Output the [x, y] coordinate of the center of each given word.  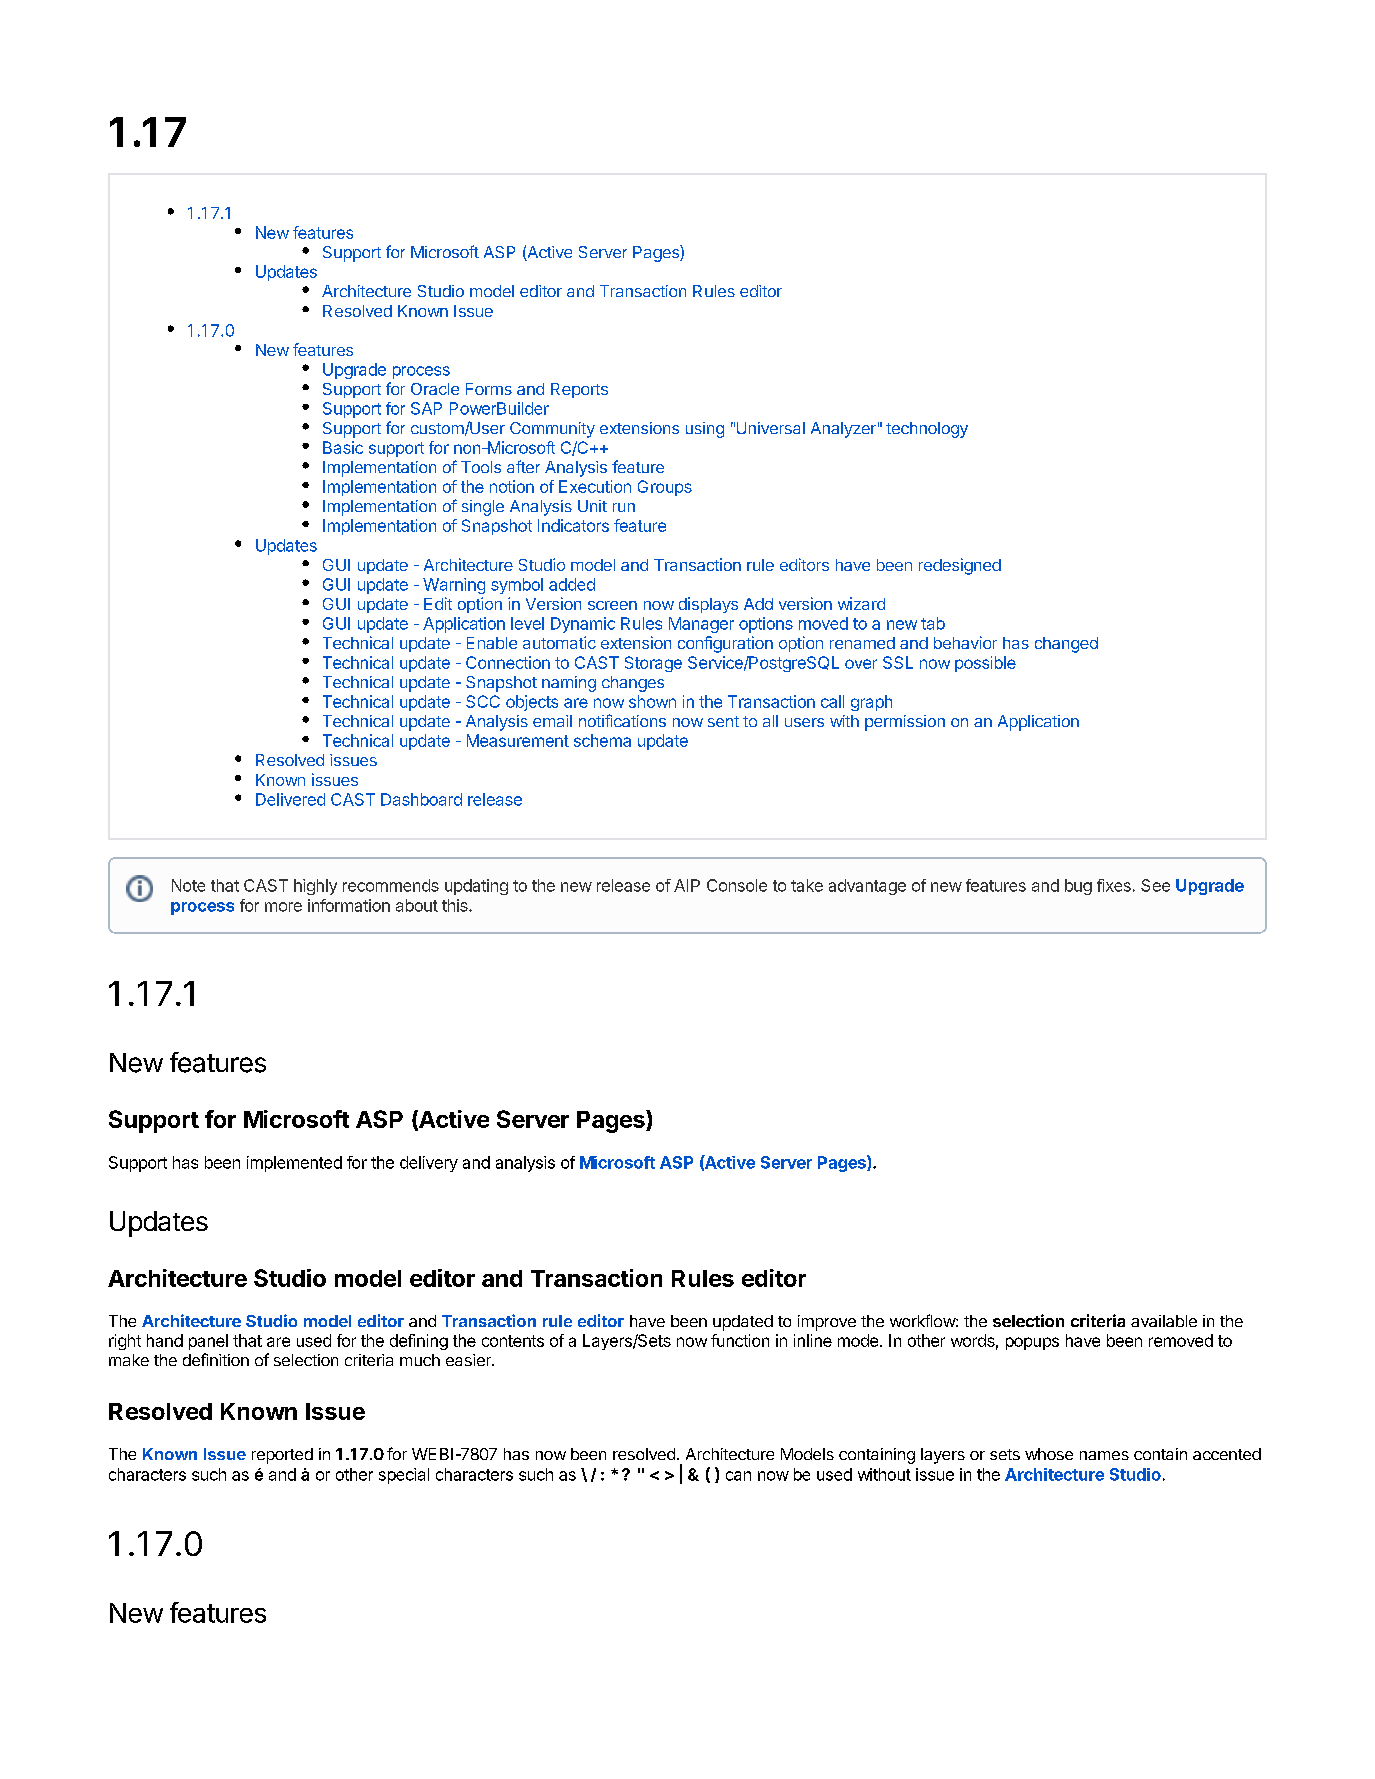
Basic [343, 447]
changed [1066, 645]
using [705, 430]
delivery [429, 1164]
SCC [483, 701]
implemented [294, 1164]
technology [927, 430]
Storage [653, 664]
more [283, 907]
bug [1078, 887]
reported [282, 1456]
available [1164, 1321]
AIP [687, 885]
